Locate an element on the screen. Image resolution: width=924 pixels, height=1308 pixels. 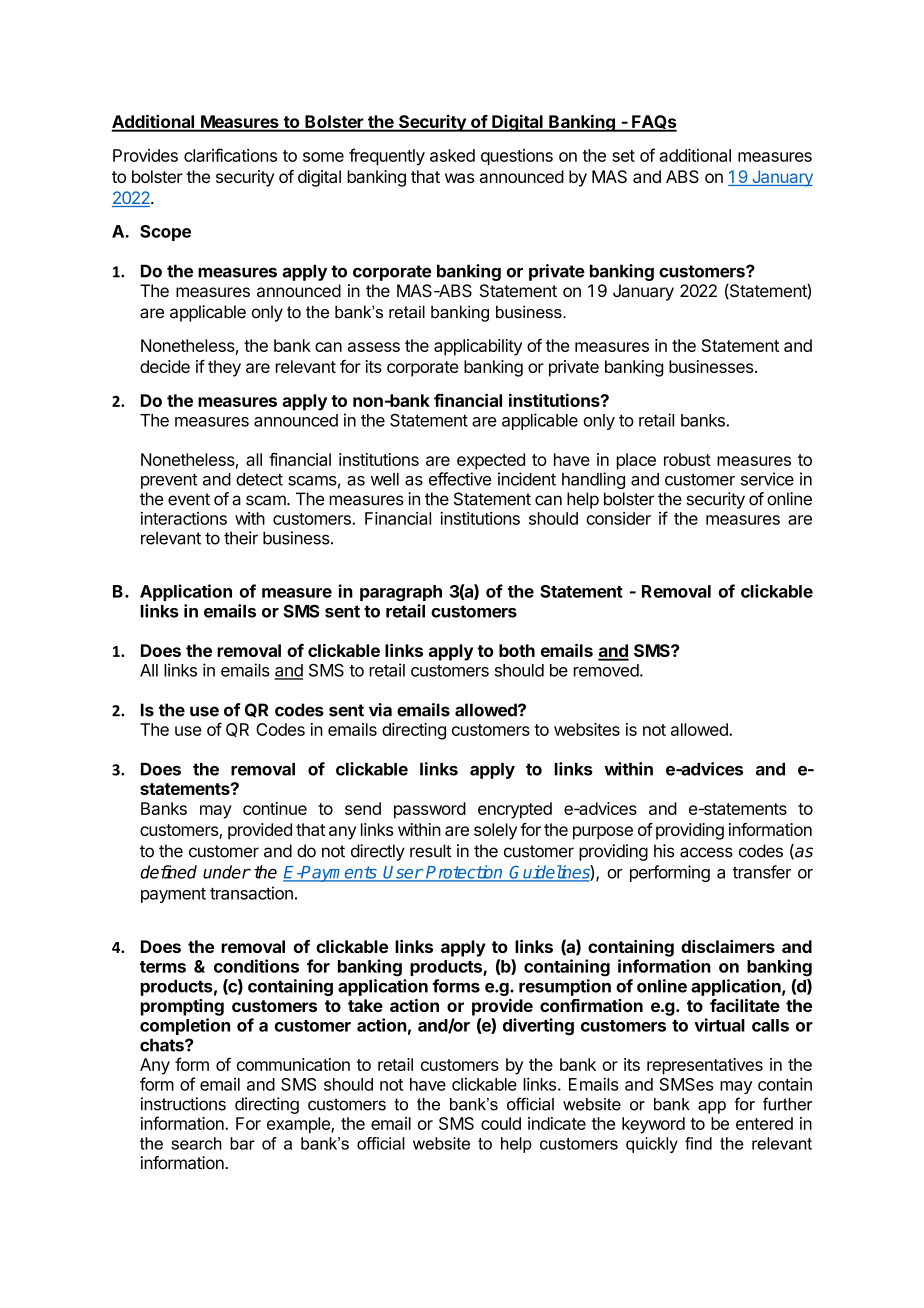
Protection is located at coordinates (464, 873).
